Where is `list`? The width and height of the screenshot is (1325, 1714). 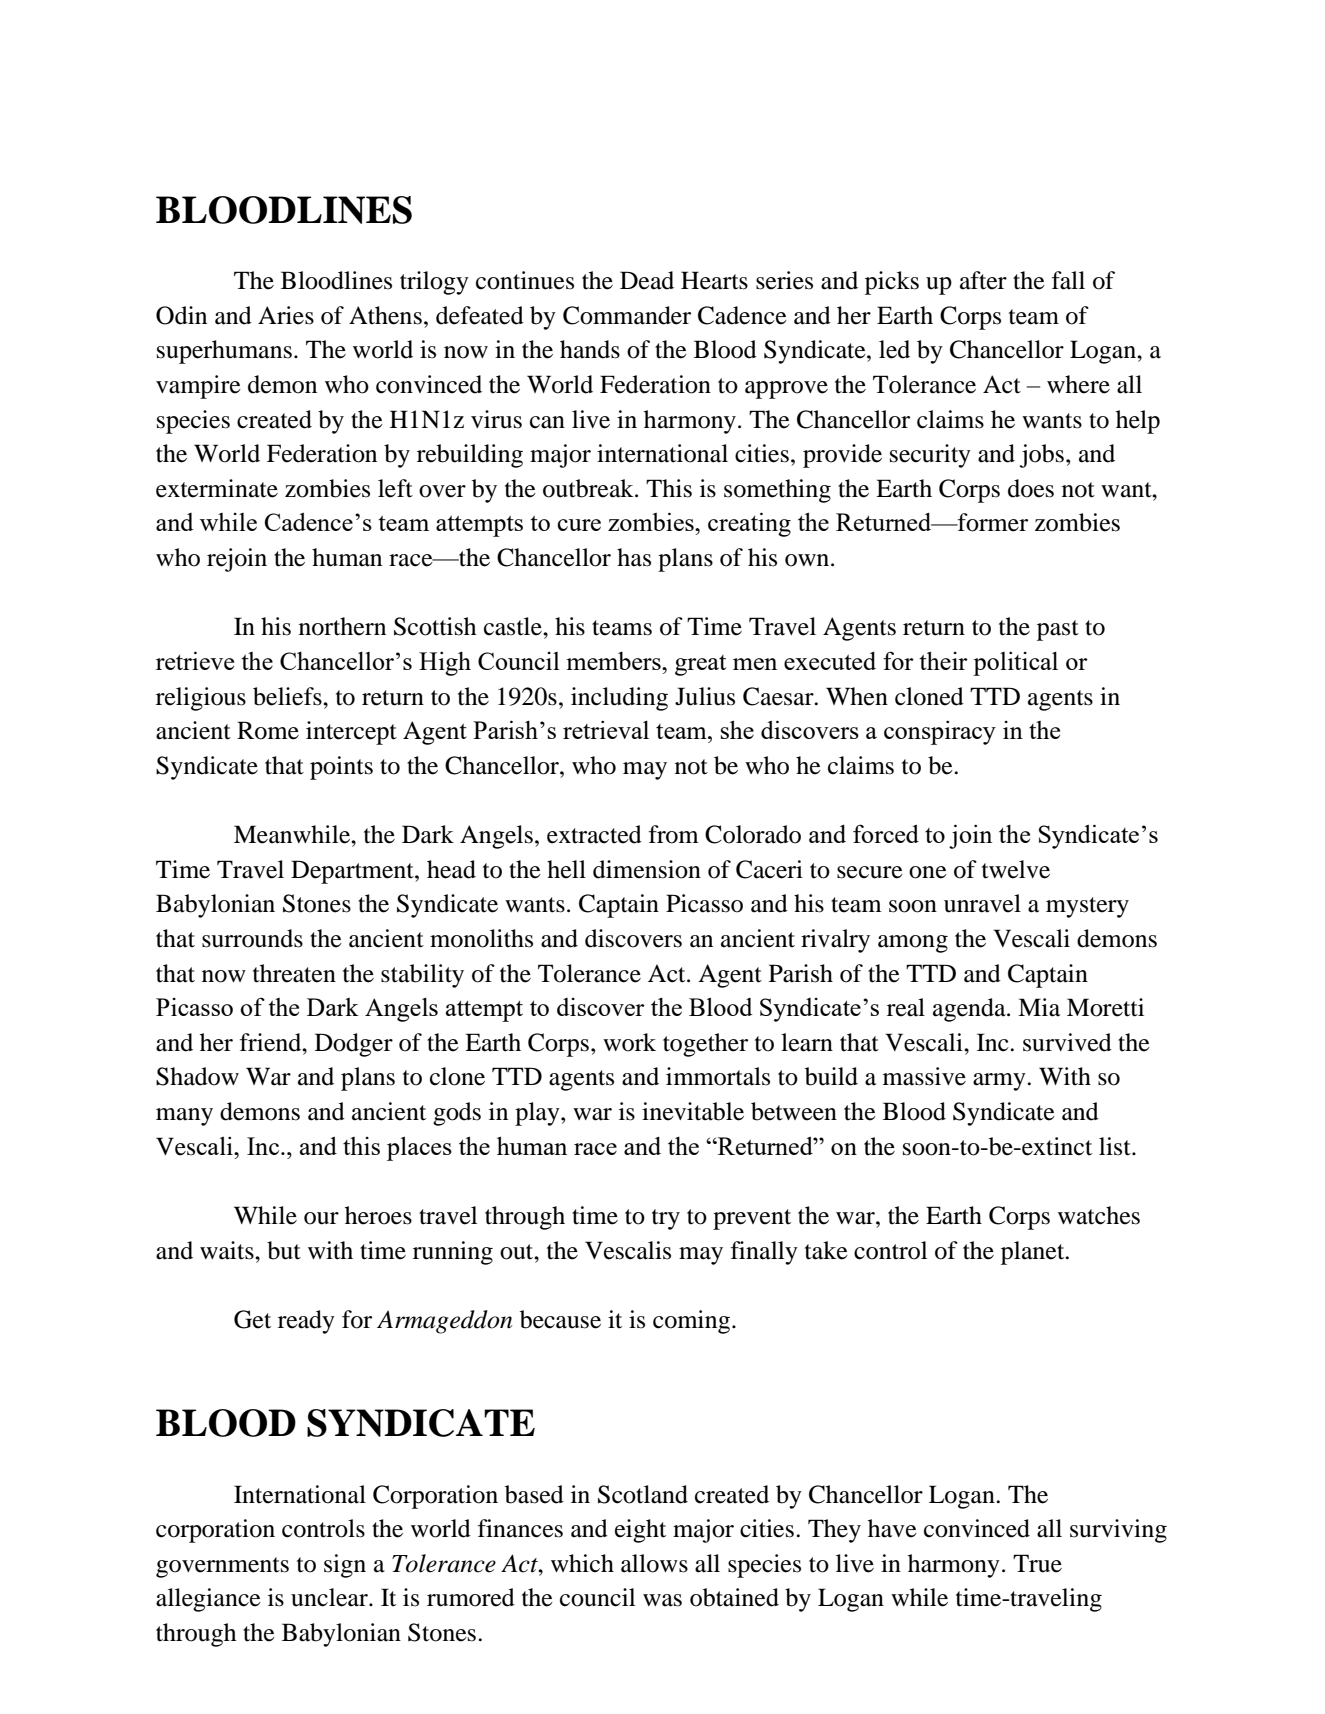
list is located at coordinates (1116, 1146).
